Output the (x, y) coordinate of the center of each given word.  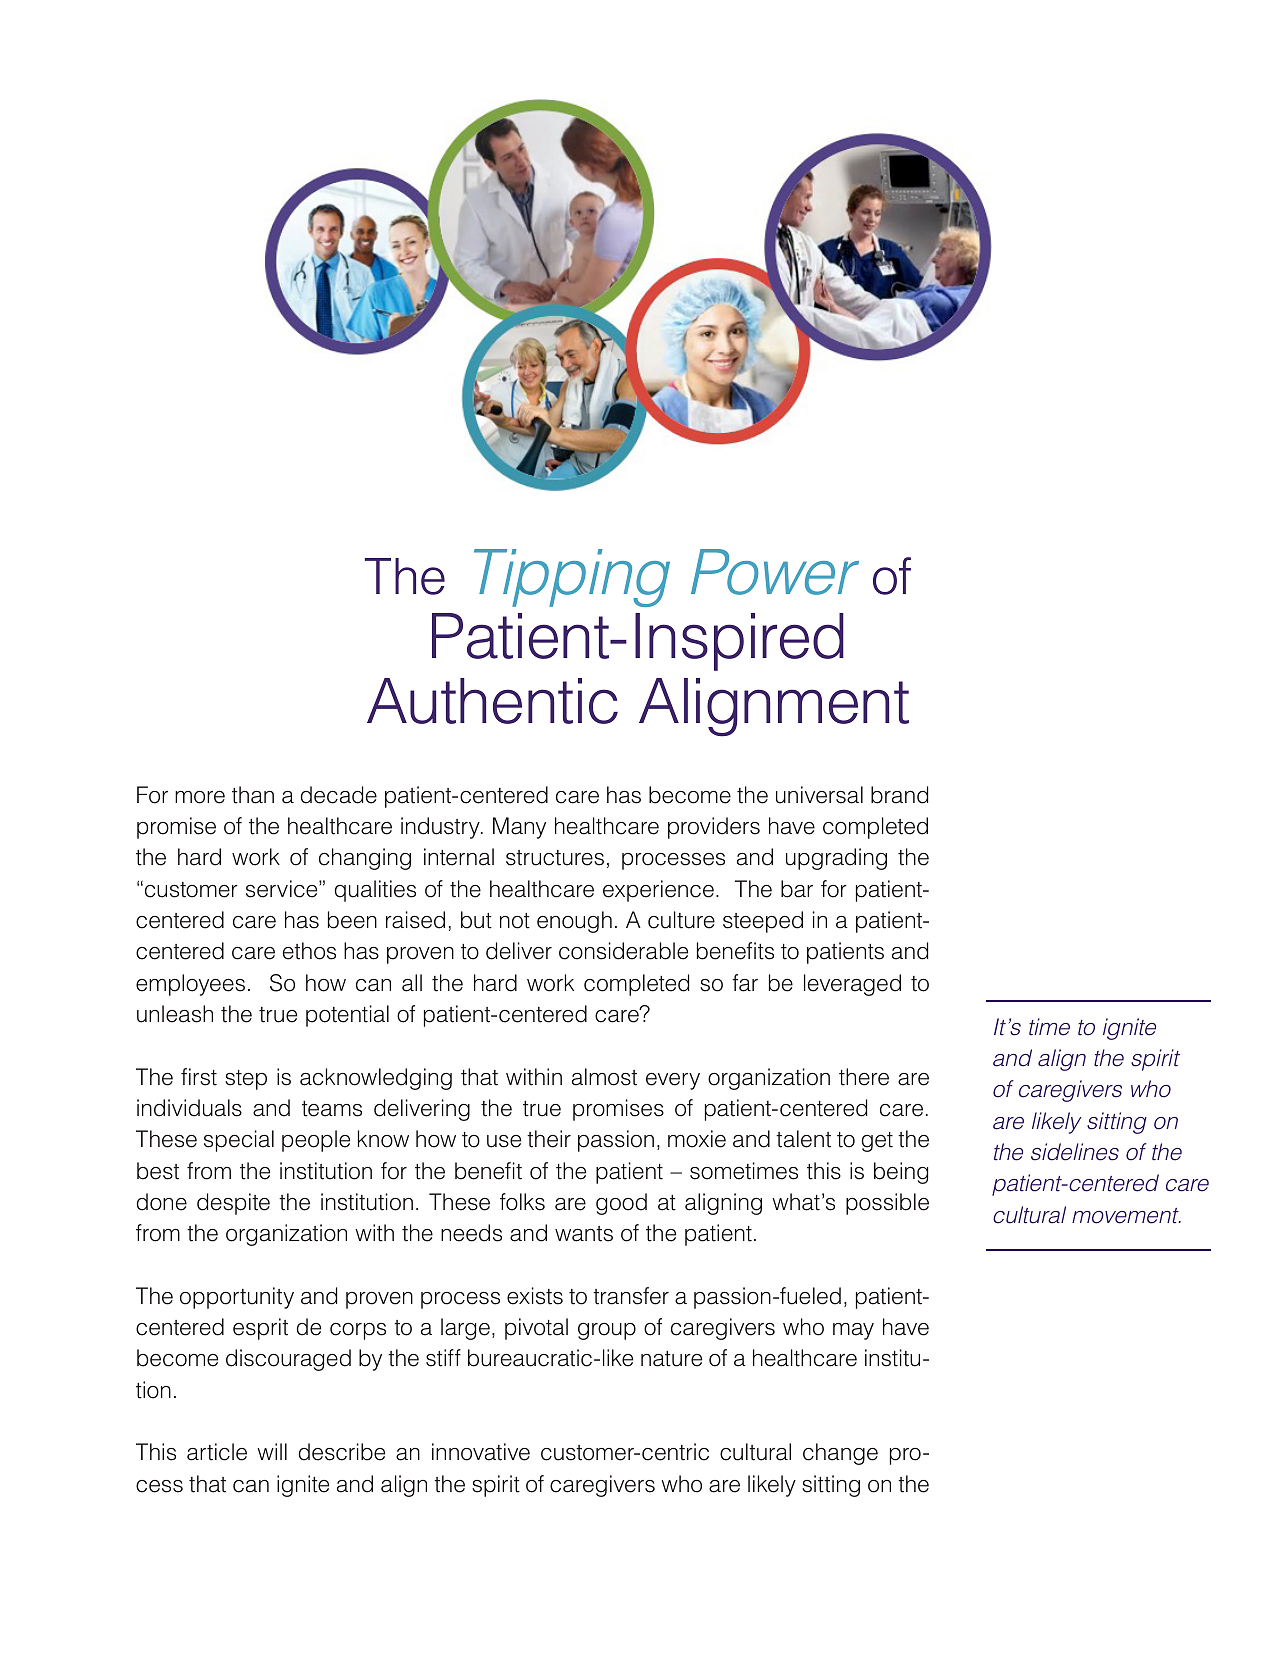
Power (775, 572)
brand (899, 795)
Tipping (572, 578)
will (272, 1451)
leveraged (852, 985)
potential (347, 1016)
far (745, 983)
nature (671, 1359)
